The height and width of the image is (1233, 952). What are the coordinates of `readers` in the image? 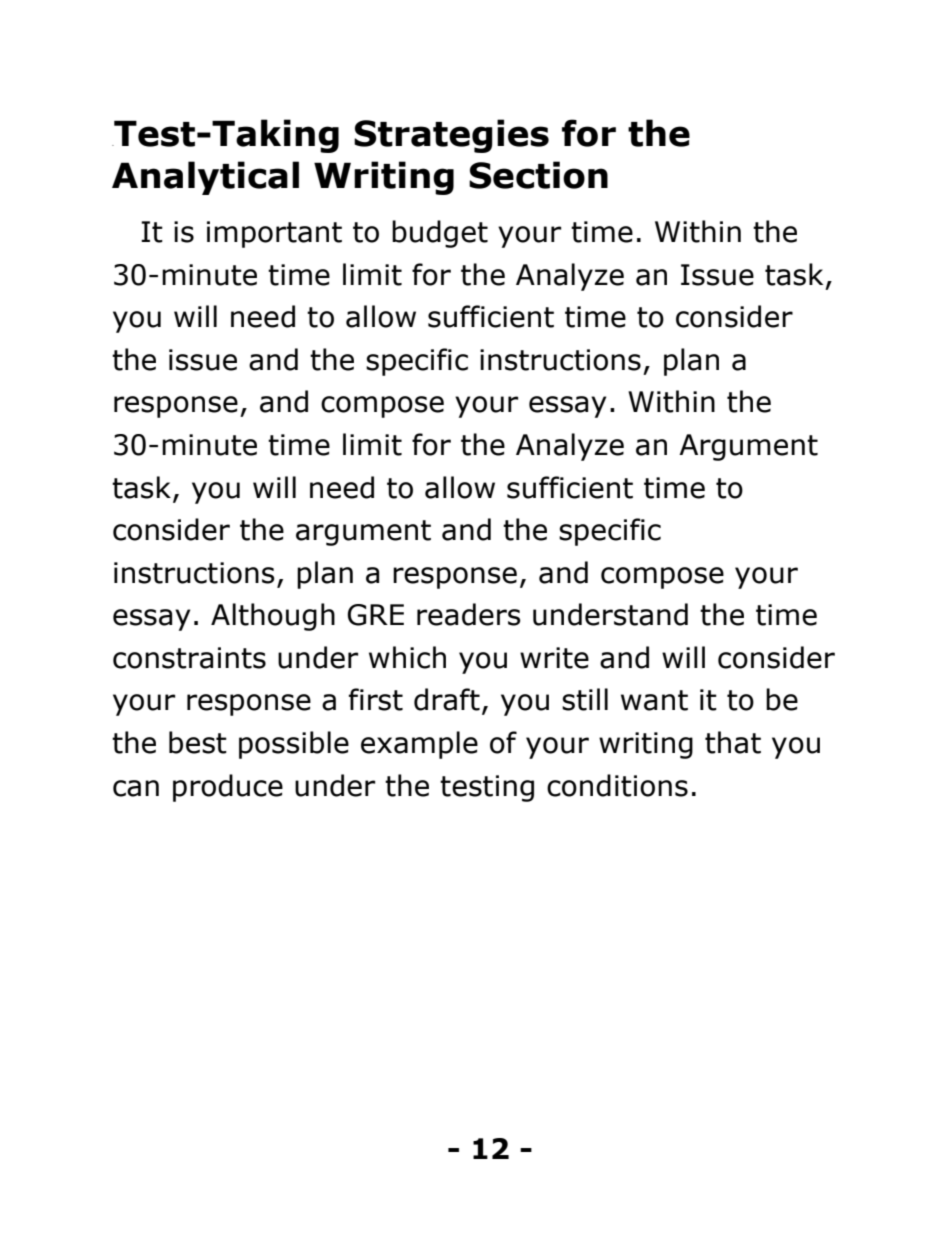 It's located at (469, 614).
